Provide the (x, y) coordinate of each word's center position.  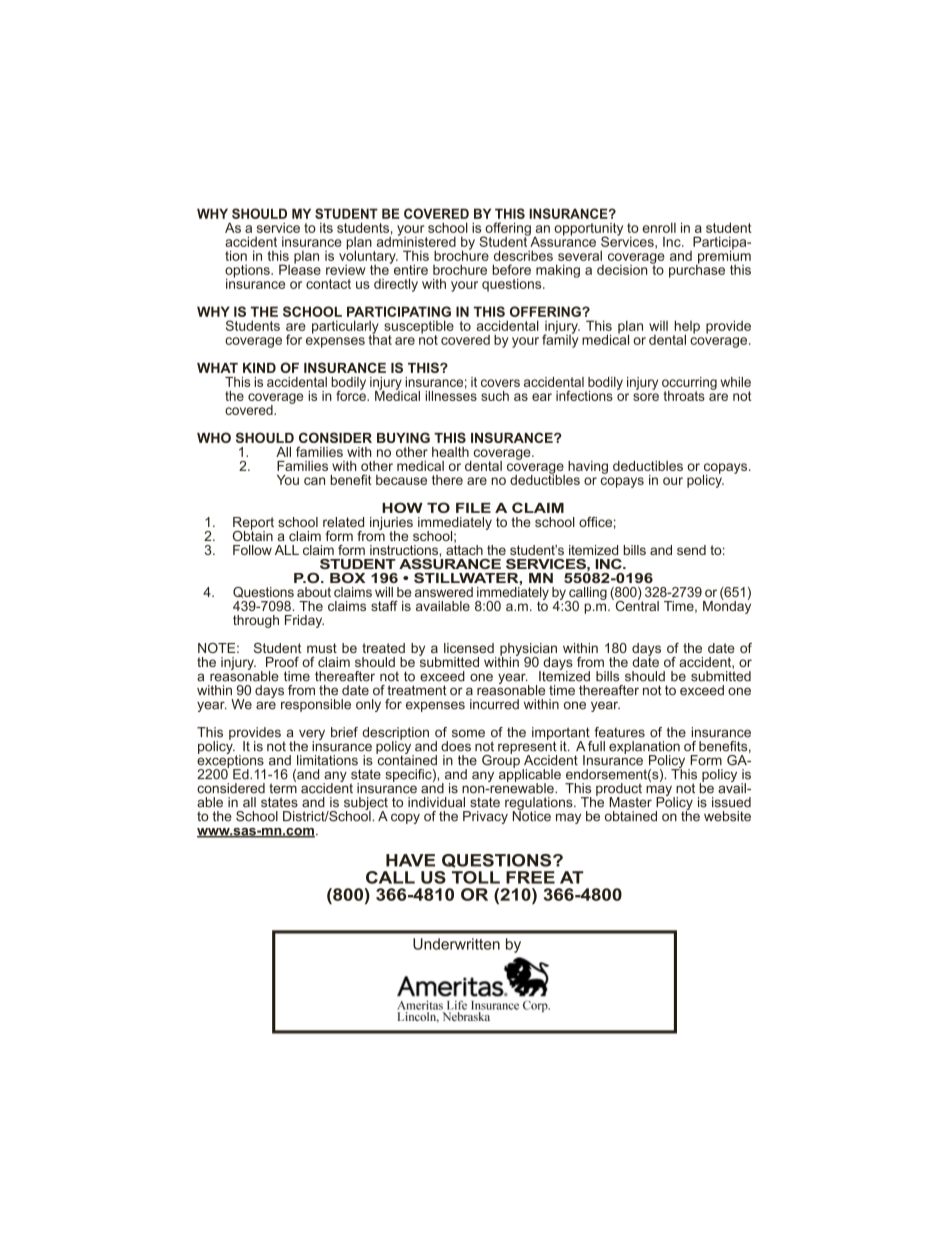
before (512, 269)
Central (636, 604)
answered (444, 592)
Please (300, 268)
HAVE (410, 860)
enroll (659, 227)
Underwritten (456, 944)
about (314, 592)
